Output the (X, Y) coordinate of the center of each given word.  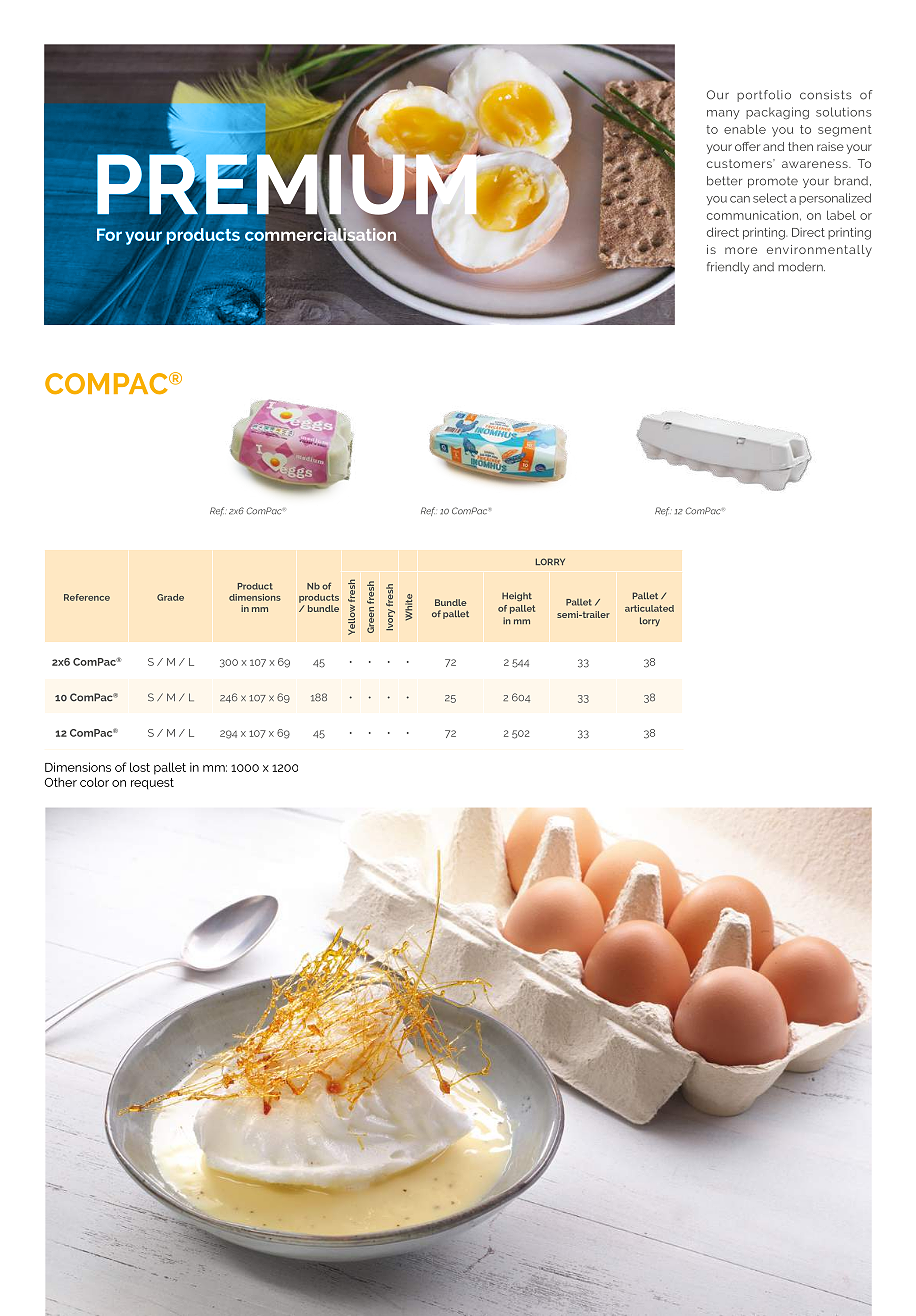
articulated (649, 608)
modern (801, 267)
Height (517, 596)
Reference (87, 597)
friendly (728, 268)
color (94, 782)
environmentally (819, 251)
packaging (777, 113)
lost (140, 767)
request (152, 784)
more (741, 250)
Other (60, 782)
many (723, 114)
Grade (170, 597)
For (109, 234)
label (841, 215)
